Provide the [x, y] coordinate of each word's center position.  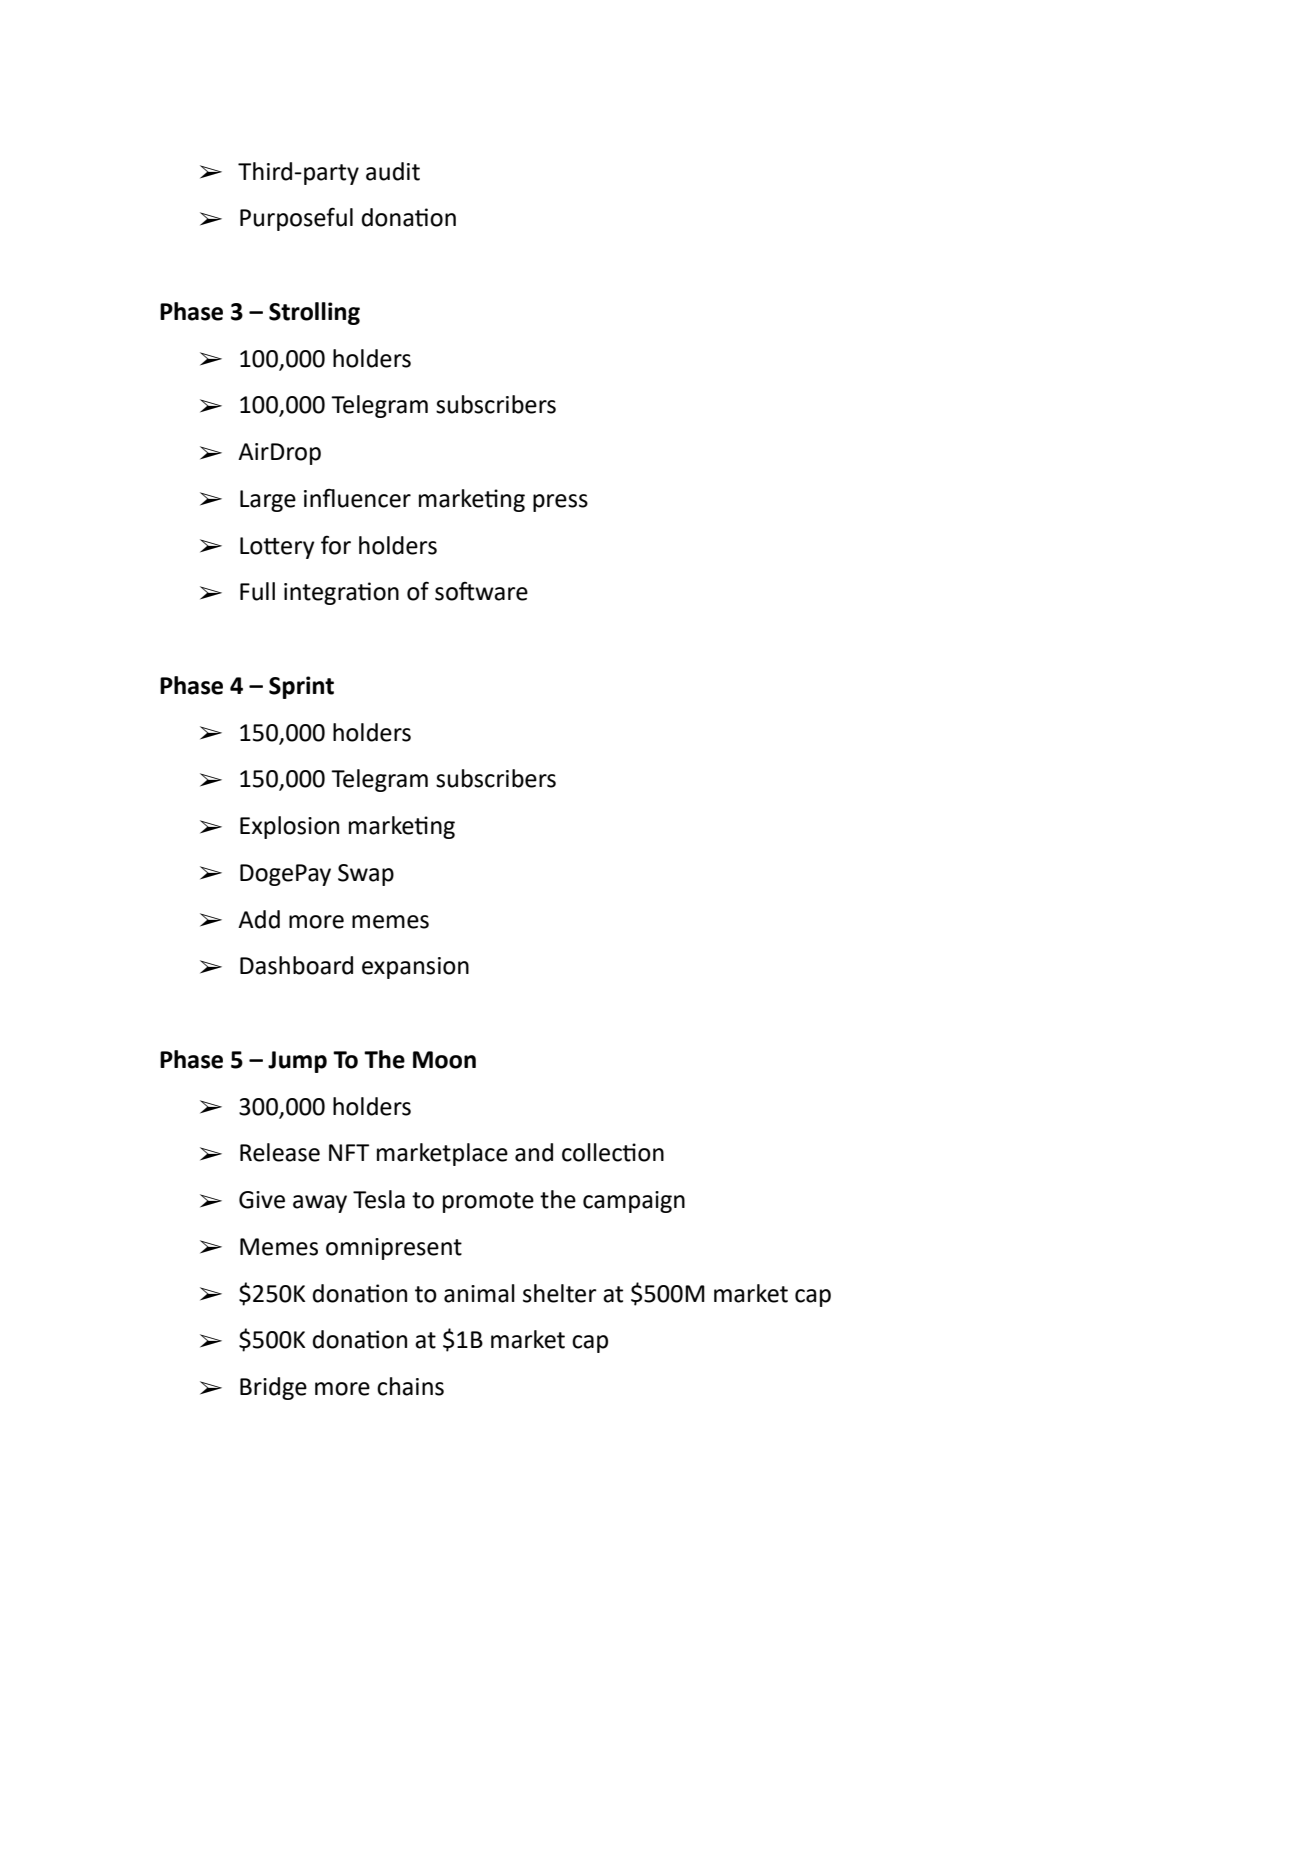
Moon [444, 1060]
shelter [560, 1293]
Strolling [314, 313]
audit [393, 171]
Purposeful [296, 219]
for [336, 545]
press [560, 503]
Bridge [273, 1388]
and [534, 1152]
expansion [415, 968]
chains [410, 1386]
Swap [366, 875]
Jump [297, 1062]
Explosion [289, 827]
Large [268, 501]
